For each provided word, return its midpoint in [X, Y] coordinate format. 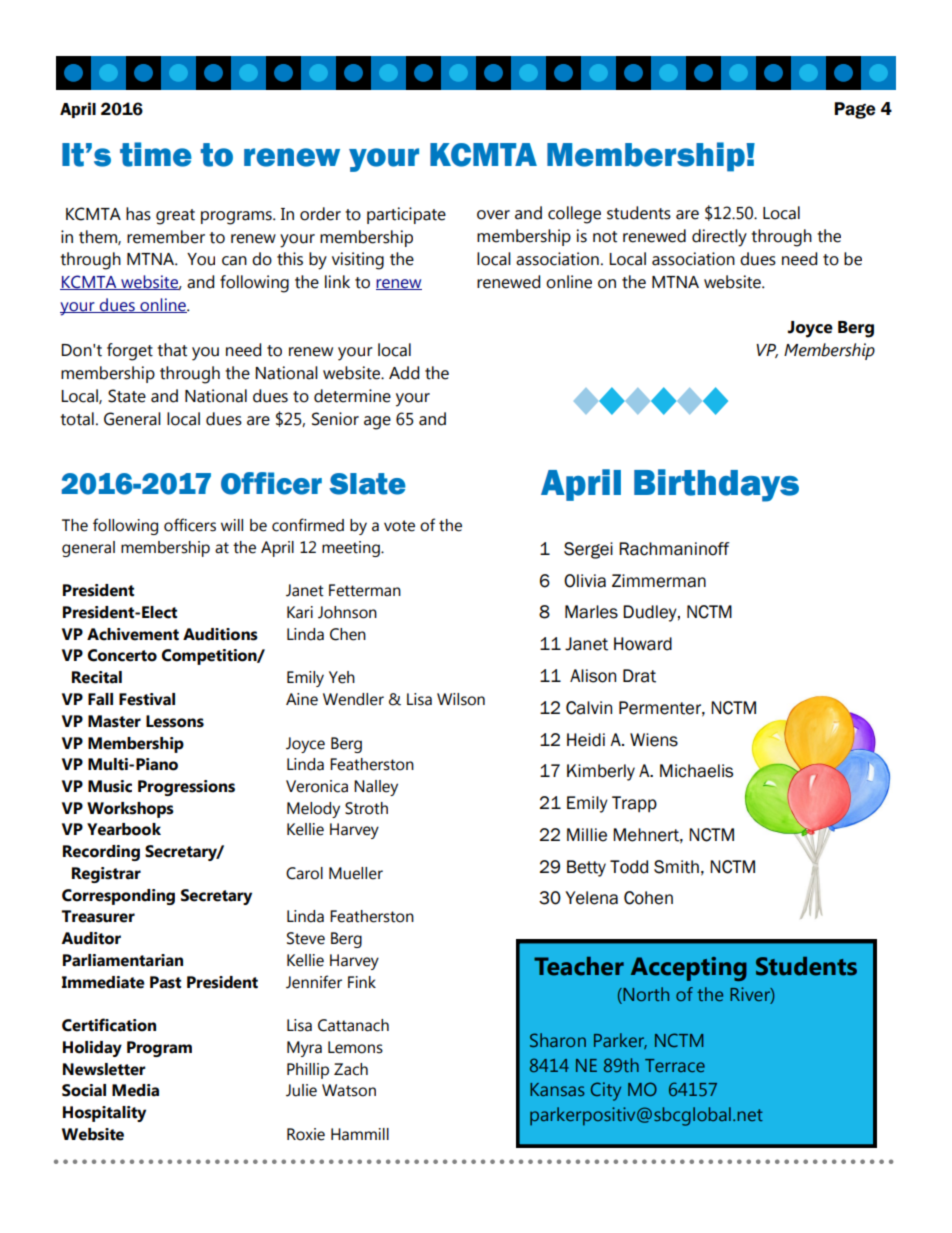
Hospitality [104, 1114]
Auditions [220, 634]
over [493, 215]
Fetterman [365, 590]
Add [404, 373]
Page [855, 110]
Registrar [106, 875]
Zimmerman [659, 581]
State [127, 396]
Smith [676, 867]
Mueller [356, 873]
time [156, 154]
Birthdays [716, 485]
